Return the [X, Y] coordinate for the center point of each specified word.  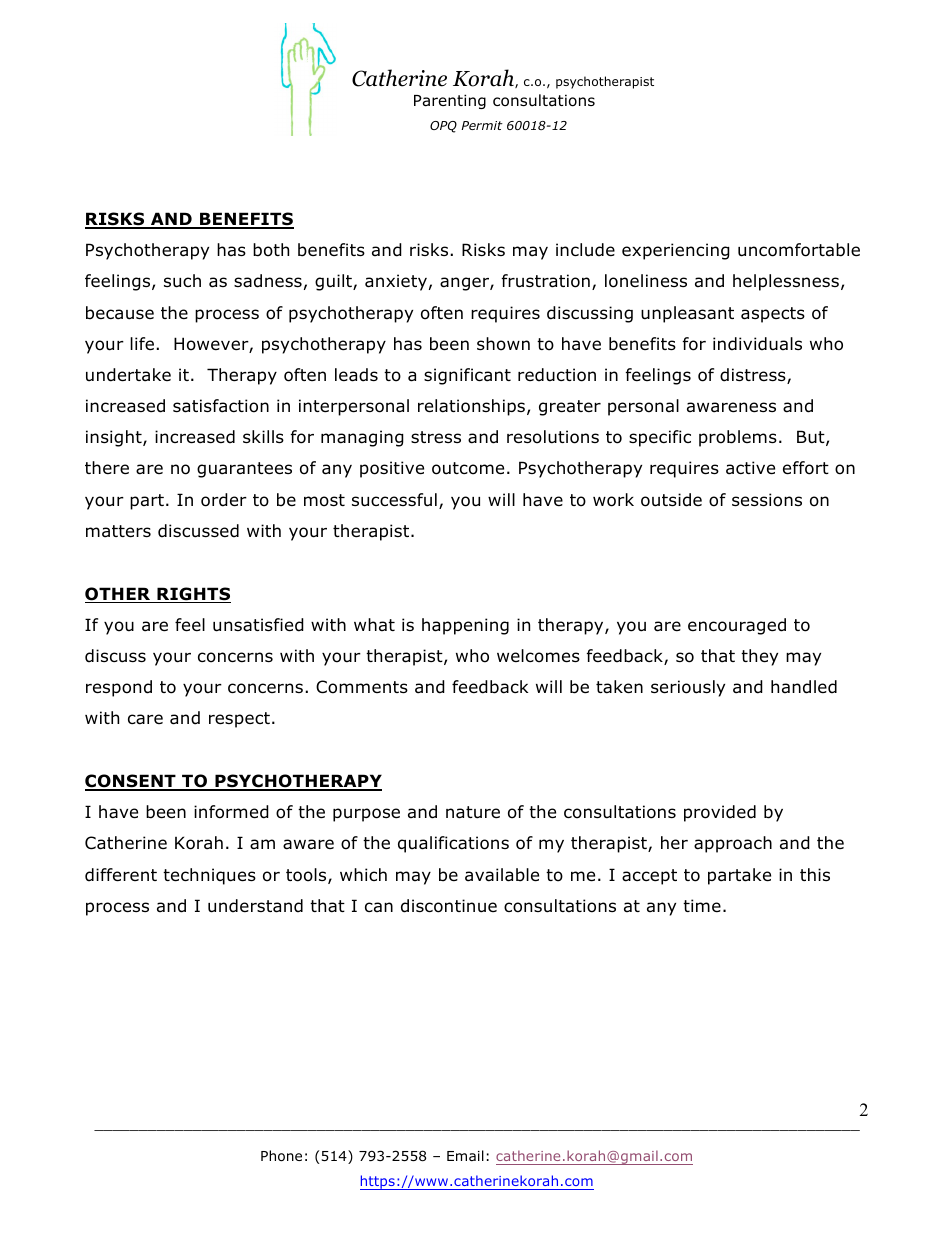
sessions [767, 500]
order [224, 500]
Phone [281, 1156]
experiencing [676, 251]
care [145, 719]
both [271, 250]
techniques [209, 876]
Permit [482, 125]
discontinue [449, 906]
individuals [757, 344]
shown [503, 344]
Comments [362, 687]
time [702, 905]
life [142, 344]
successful [394, 500]
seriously [688, 688]
